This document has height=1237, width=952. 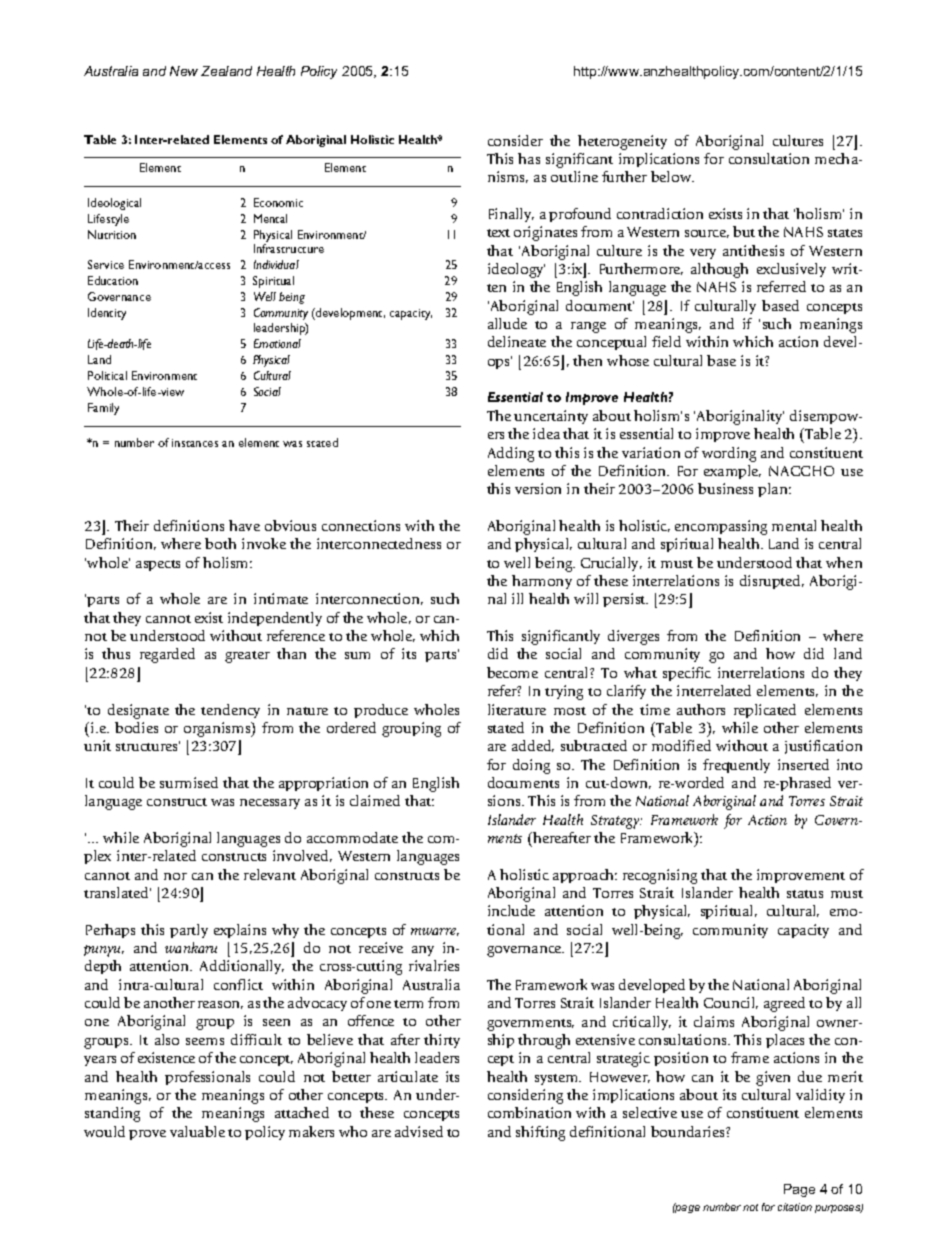 What do you see at coordinates (107, 375) in the document?
I see `Political` at bounding box center [107, 375].
